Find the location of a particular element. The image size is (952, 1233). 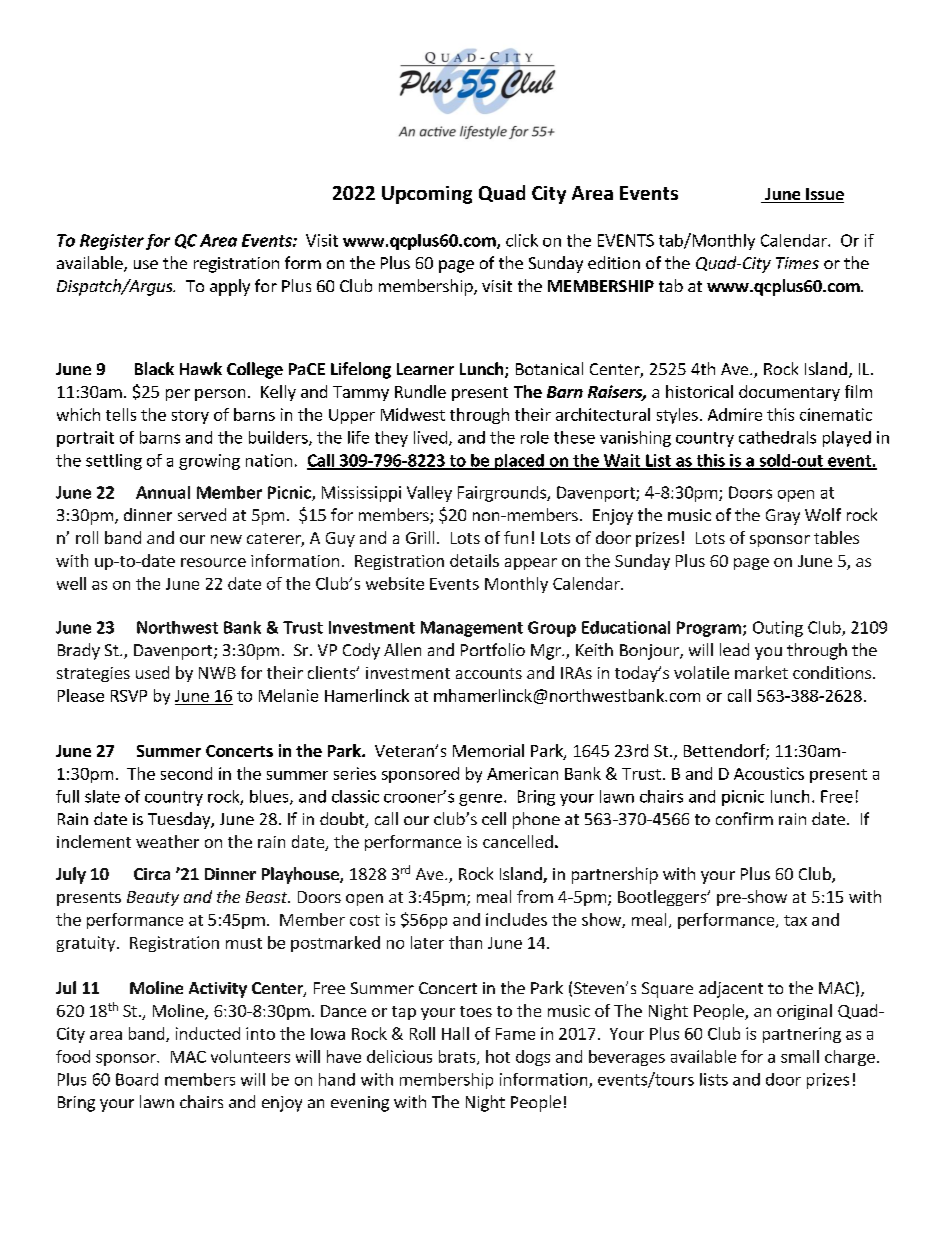

brats is located at coordinates (458, 1057).
